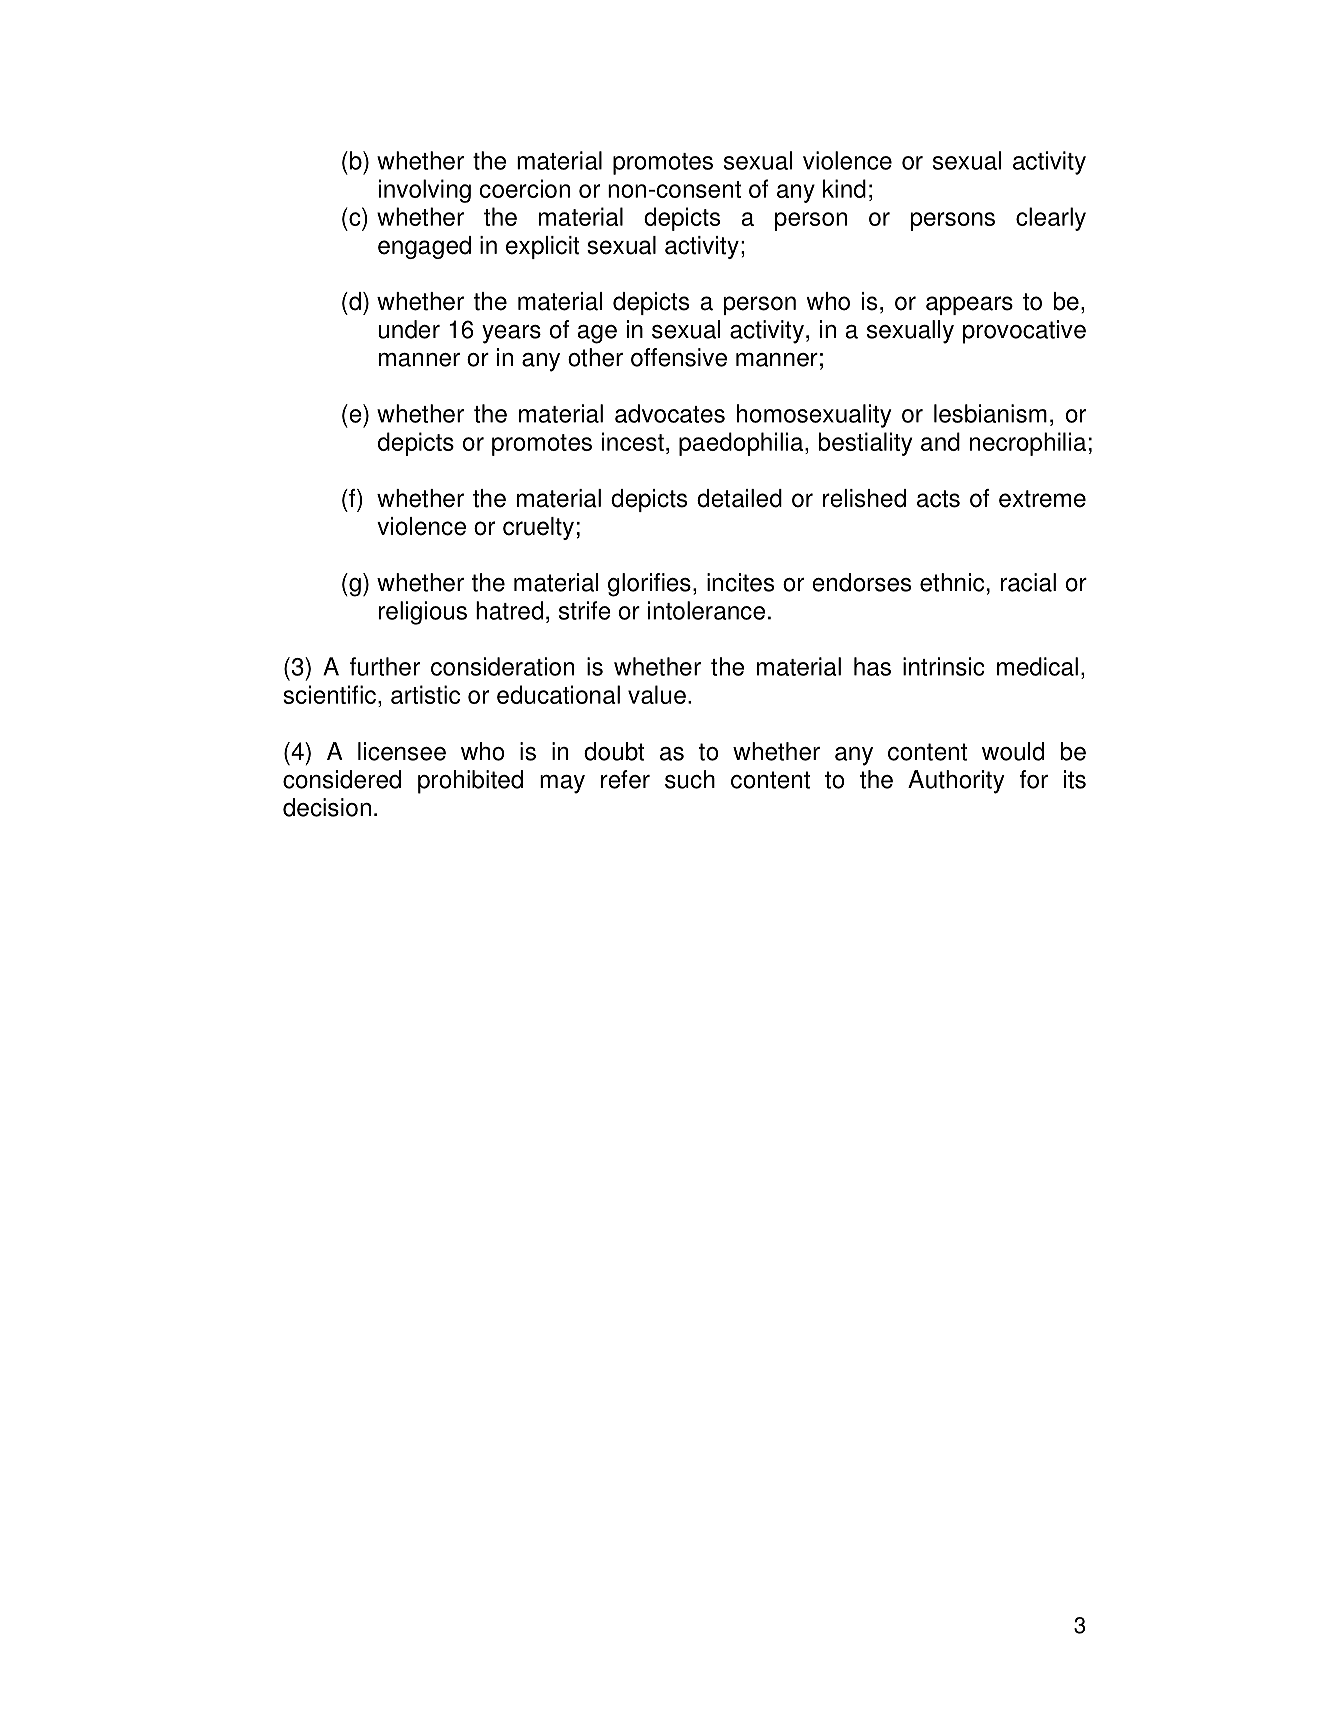 This screenshot has height=1717, width=1327. Describe the element at coordinates (844, 188) in the screenshot. I see `kind` at that location.
